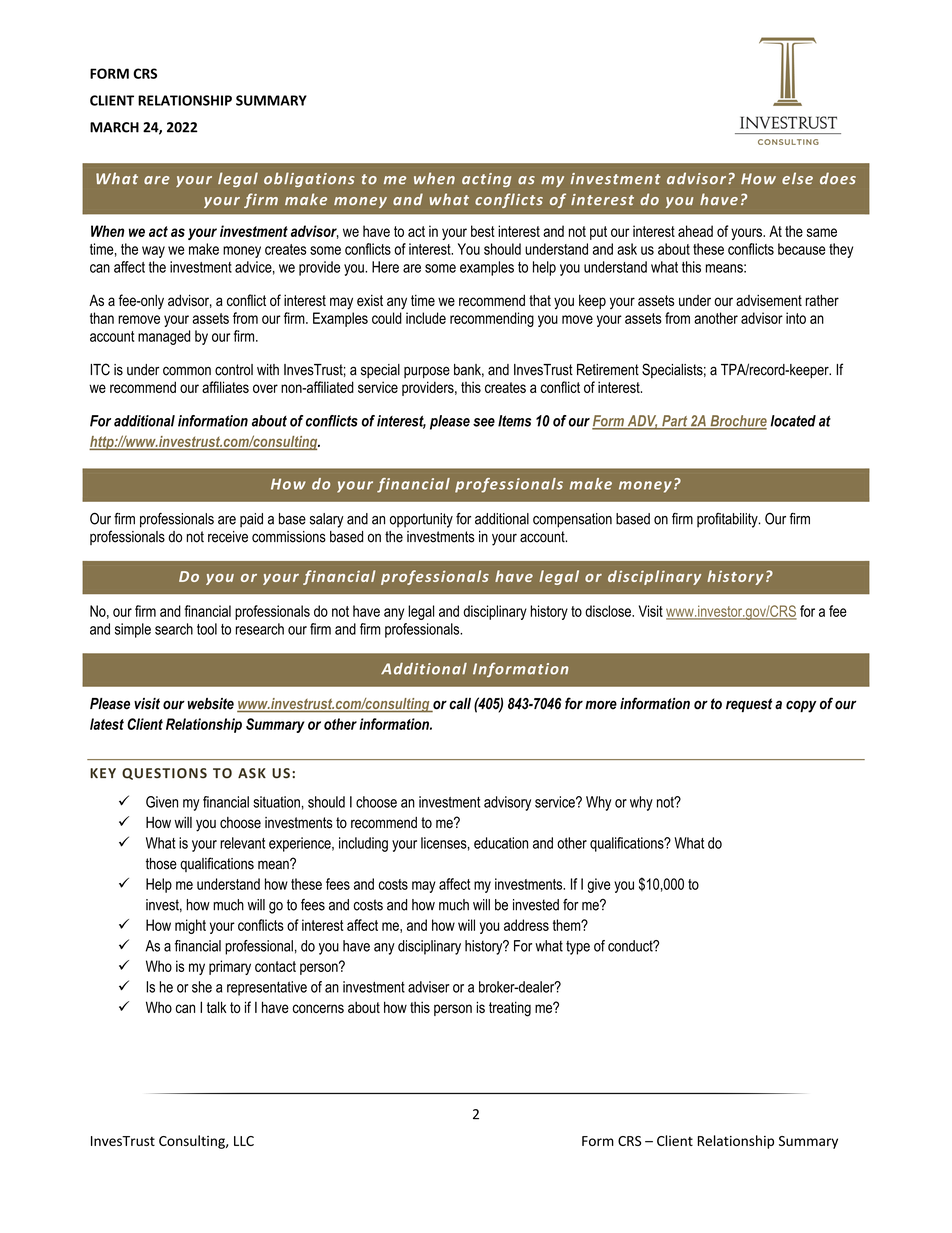 The image size is (952, 1233). I want to click on LLC, so click(244, 1141).
